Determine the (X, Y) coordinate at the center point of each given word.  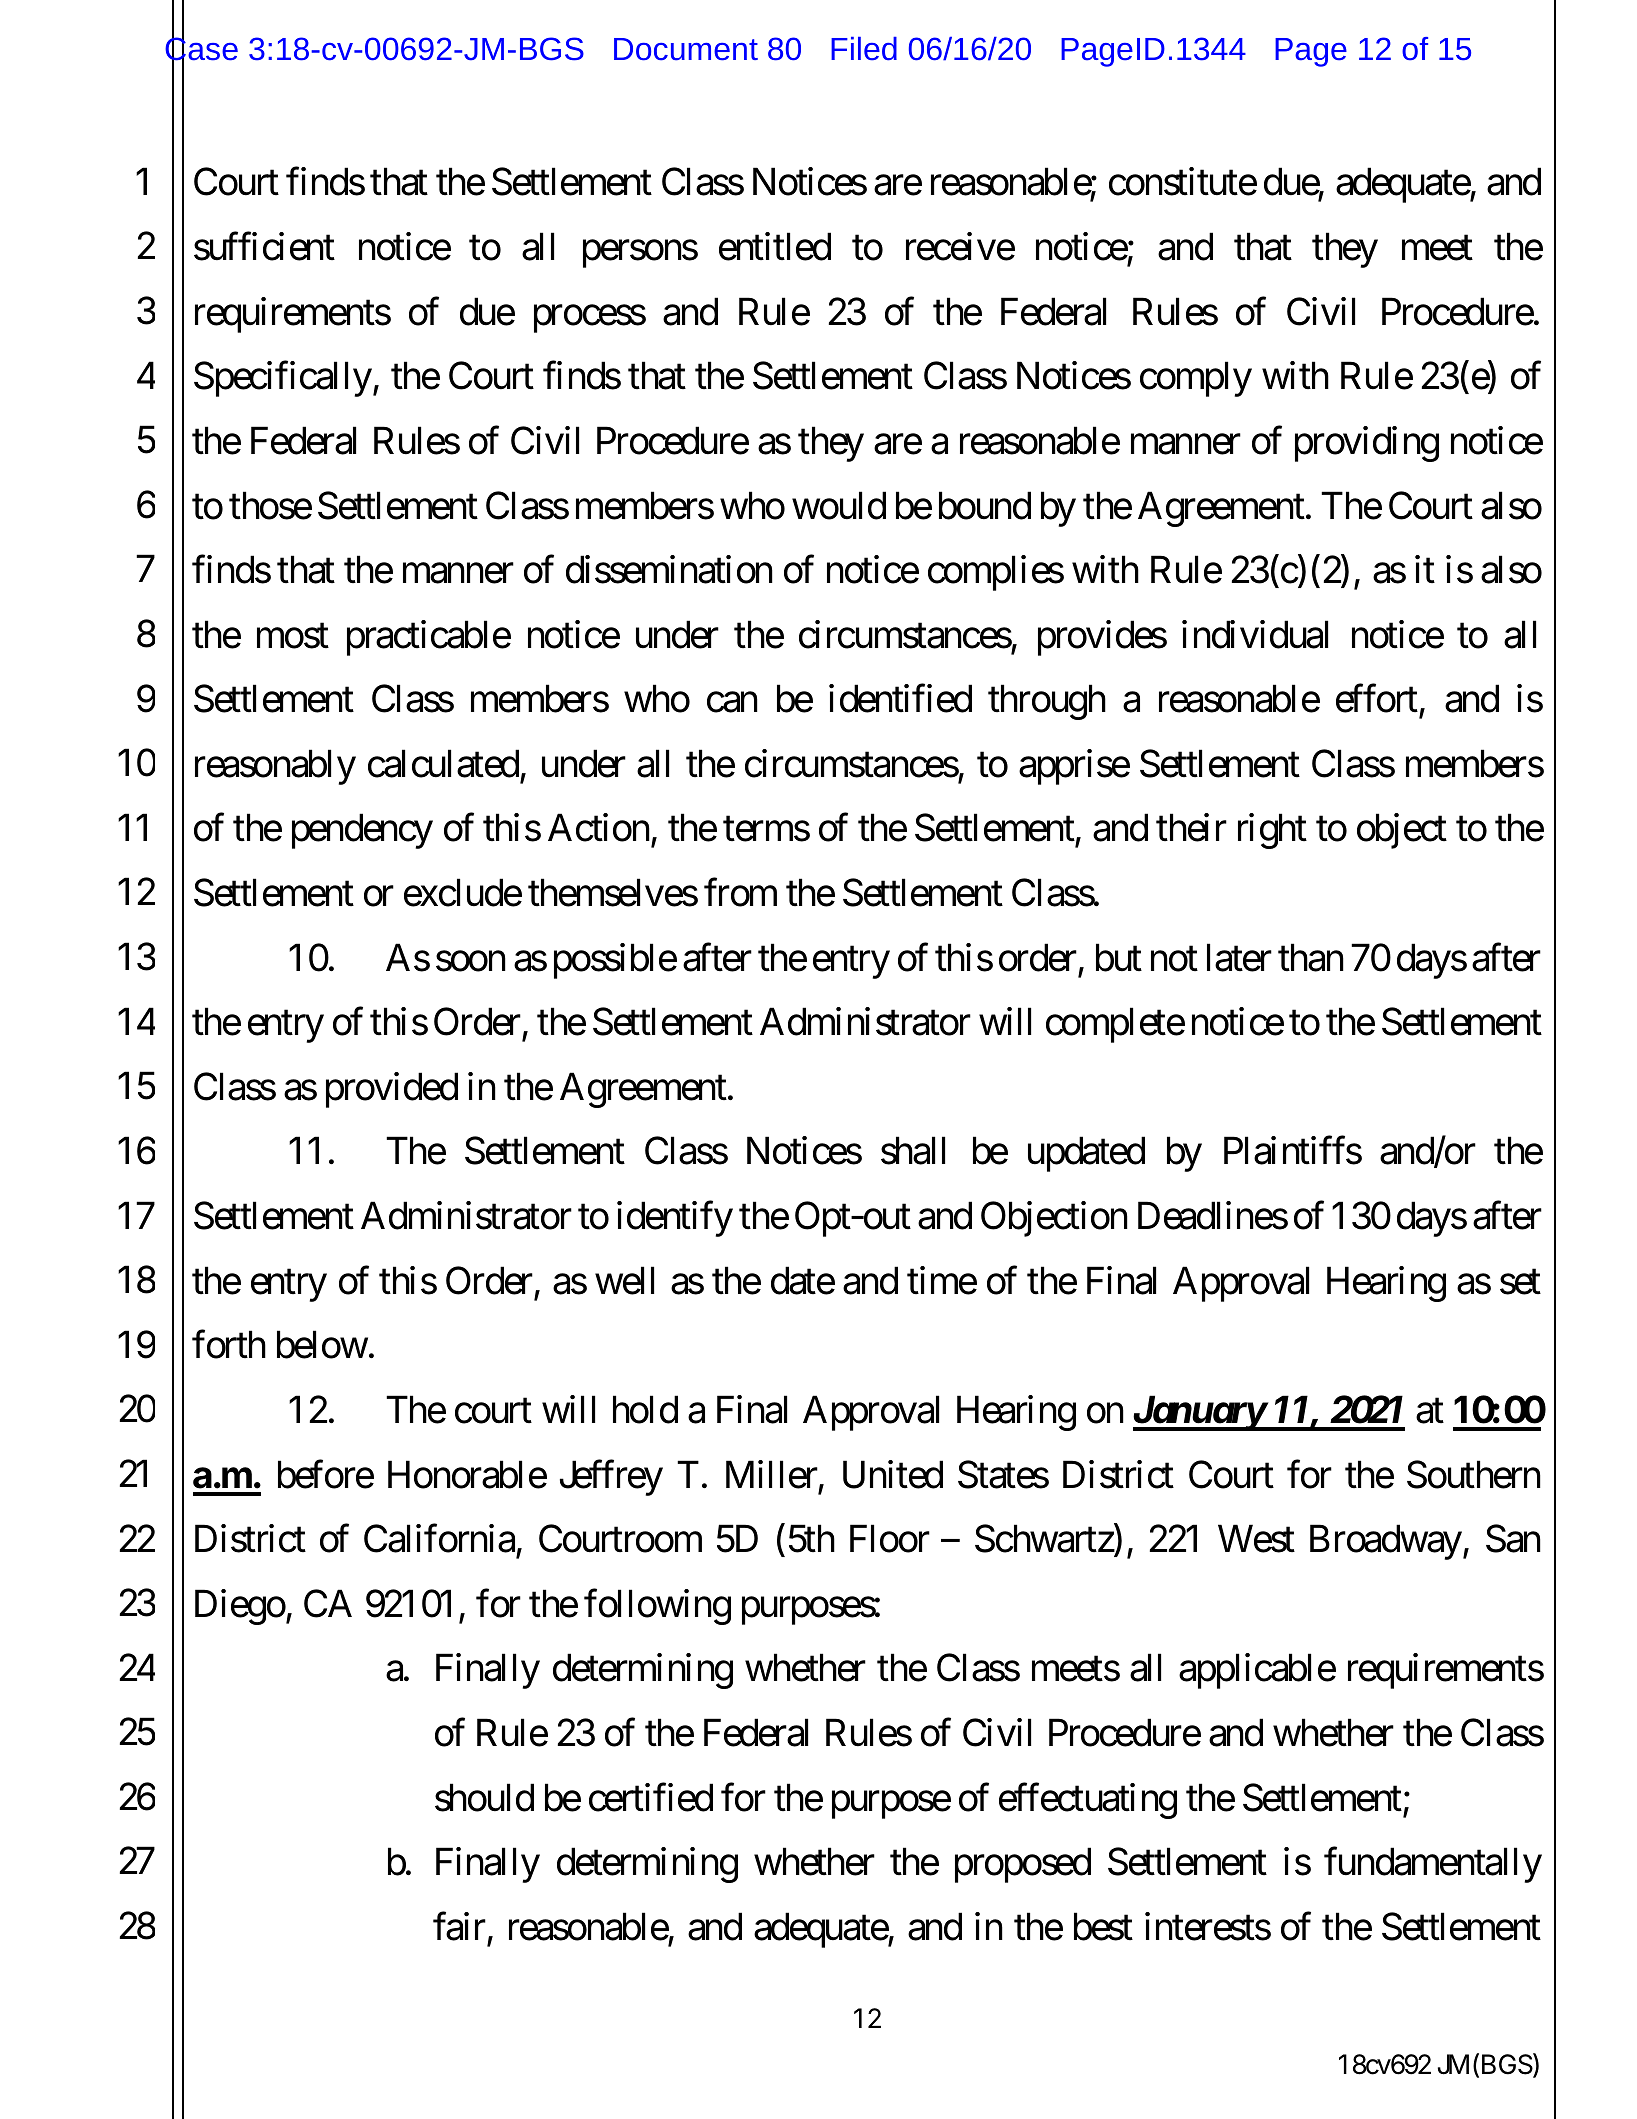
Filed (864, 49)
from (740, 893)
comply (1196, 379)
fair (459, 1926)
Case (201, 49)
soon (471, 962)
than (1311, 957)
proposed (1023, 1865)
